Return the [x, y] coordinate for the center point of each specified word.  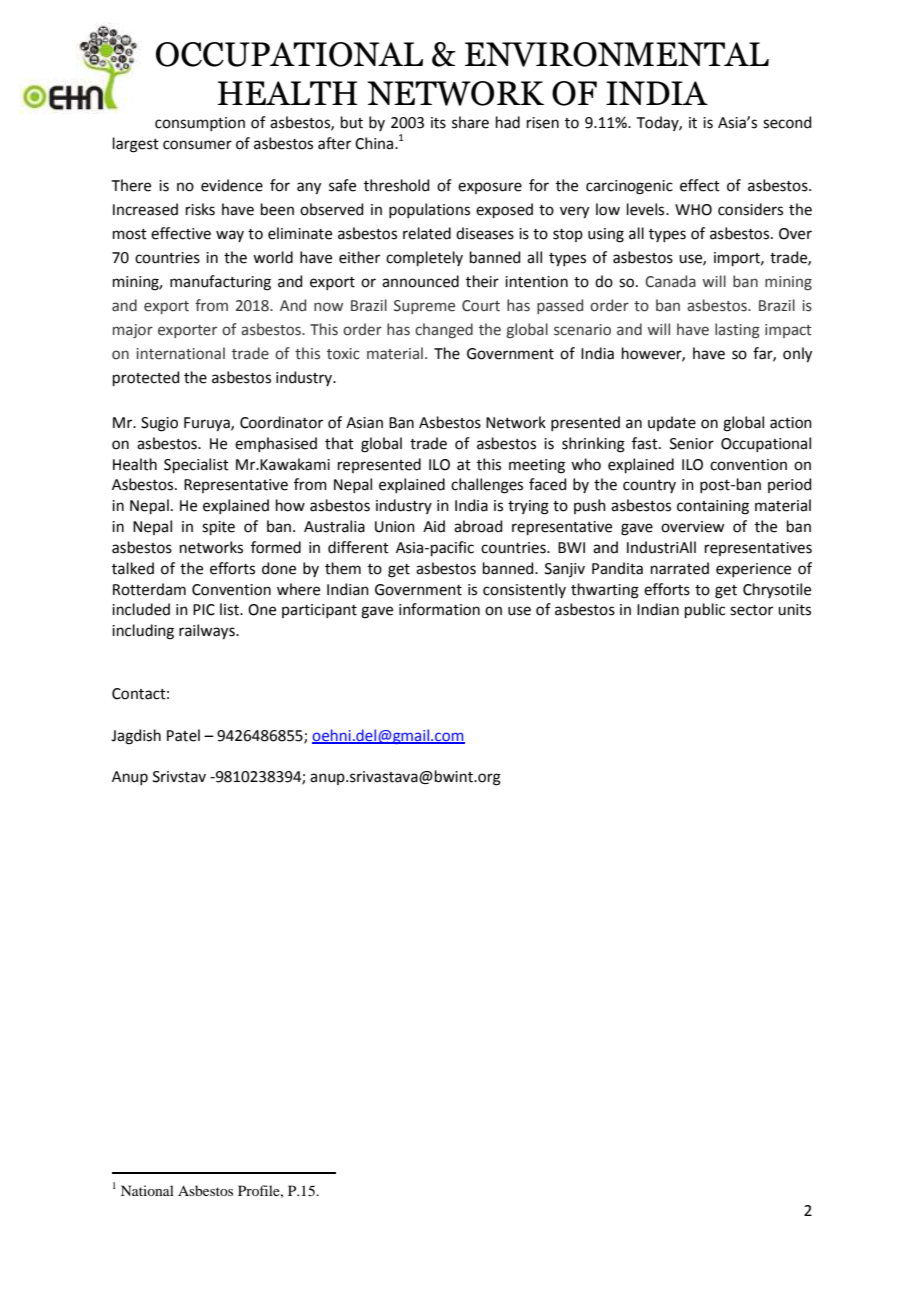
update [672, 423]
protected [146, 378]
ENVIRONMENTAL [617, 54]
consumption [200, 124]
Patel [183, 735]
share [470, 122]
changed [444, 330]
